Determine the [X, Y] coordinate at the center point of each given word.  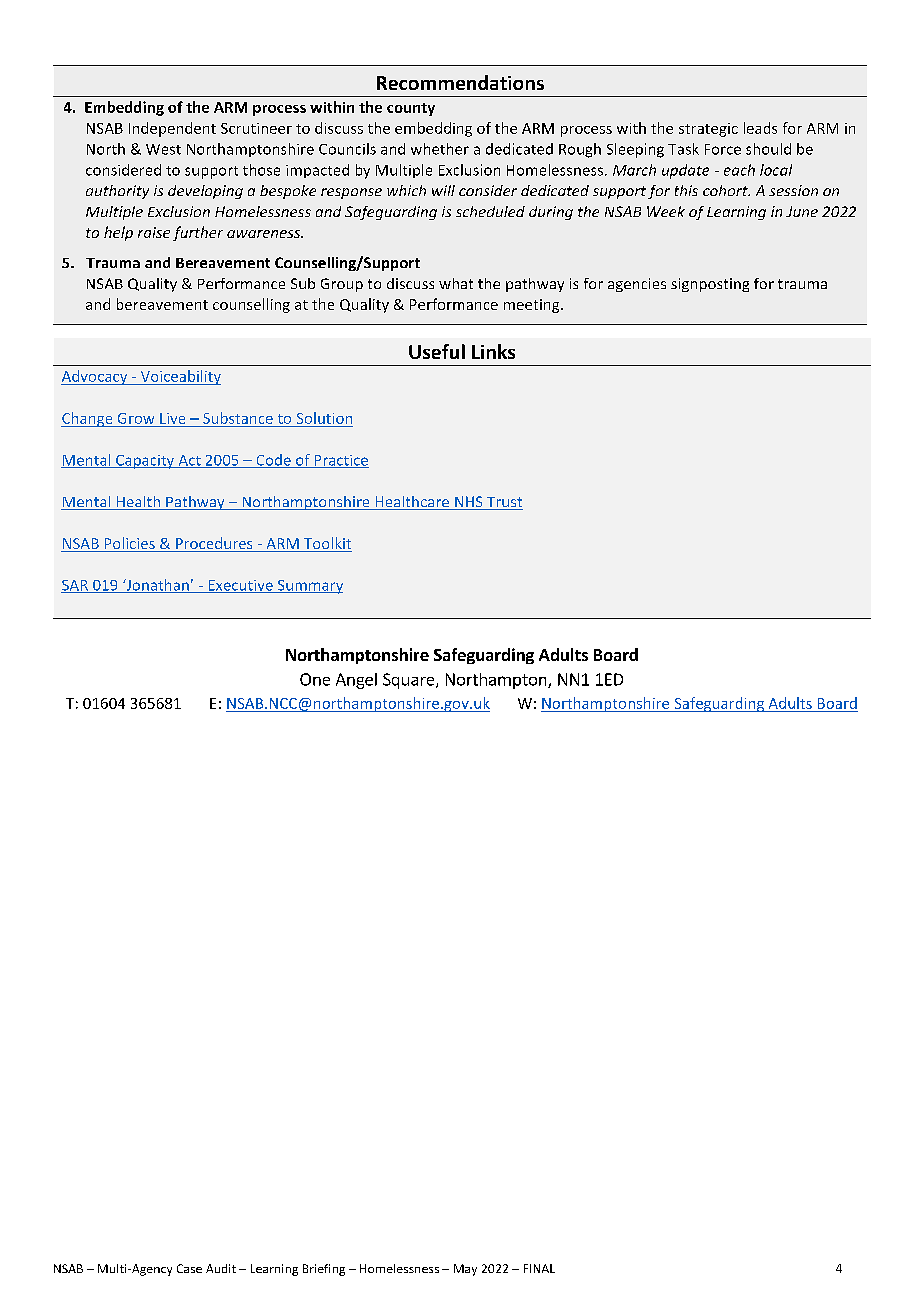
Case [189, 1268]
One [315, 679]
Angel [356, 681]
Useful [437, 351]
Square [410, 681]
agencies [637, 285]
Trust [504, 503]
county [411, 109]
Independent [172, 129]
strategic [708, 130]
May [465, 1270]
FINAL [539, 1268]
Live [172, 418]
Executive [240, 586]
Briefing [324, 1270]
